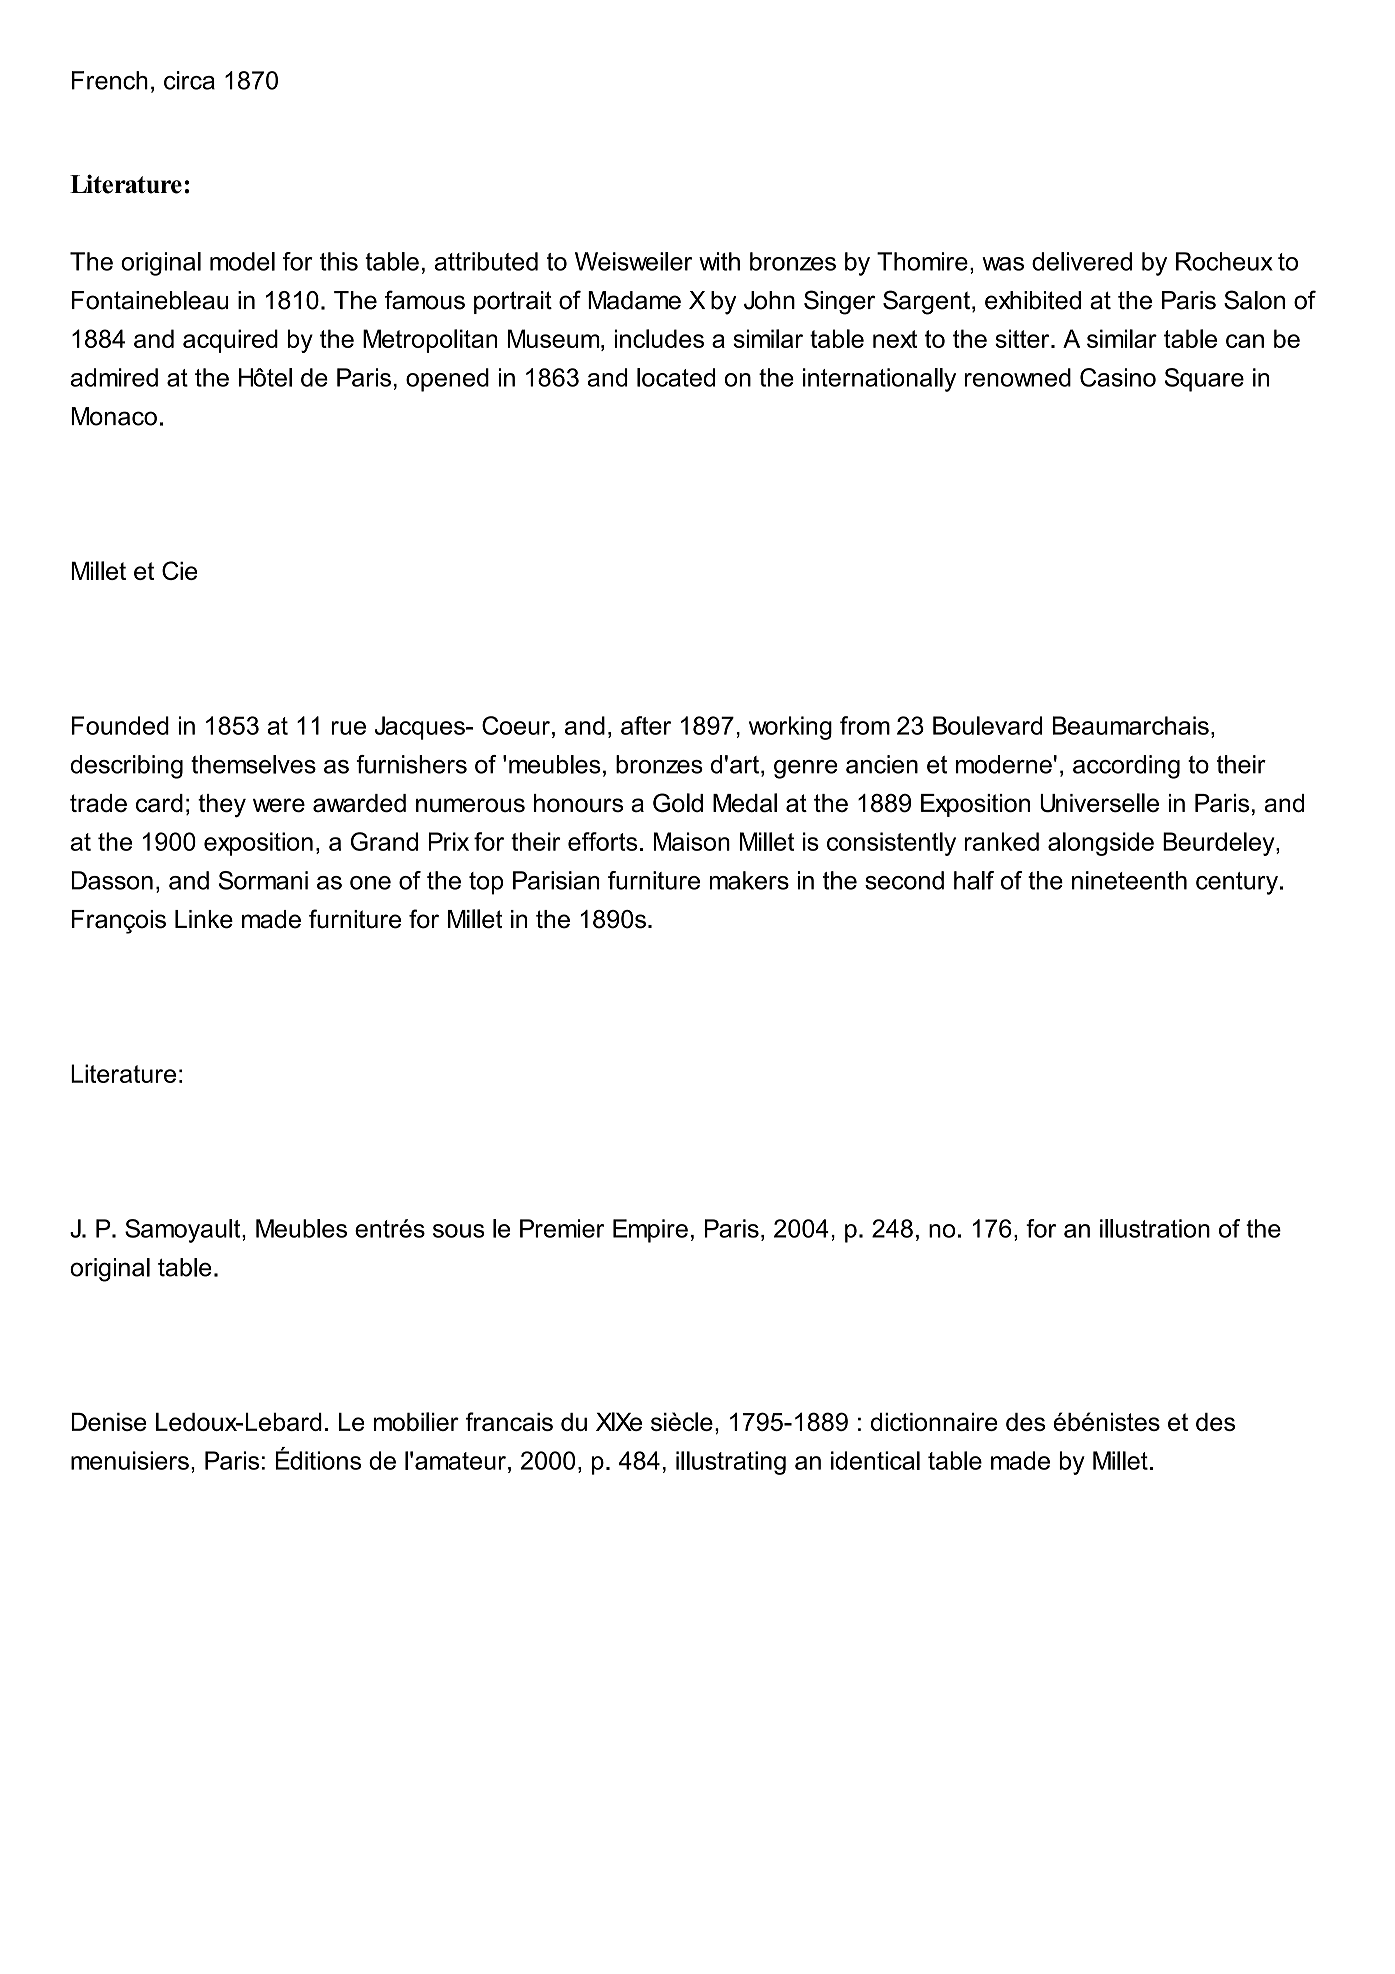 This page has width=1395, height=1974. What do you see at coordinates (1082, 261) in the page?
I see `delivered` at bounding box center [1082, 261].
